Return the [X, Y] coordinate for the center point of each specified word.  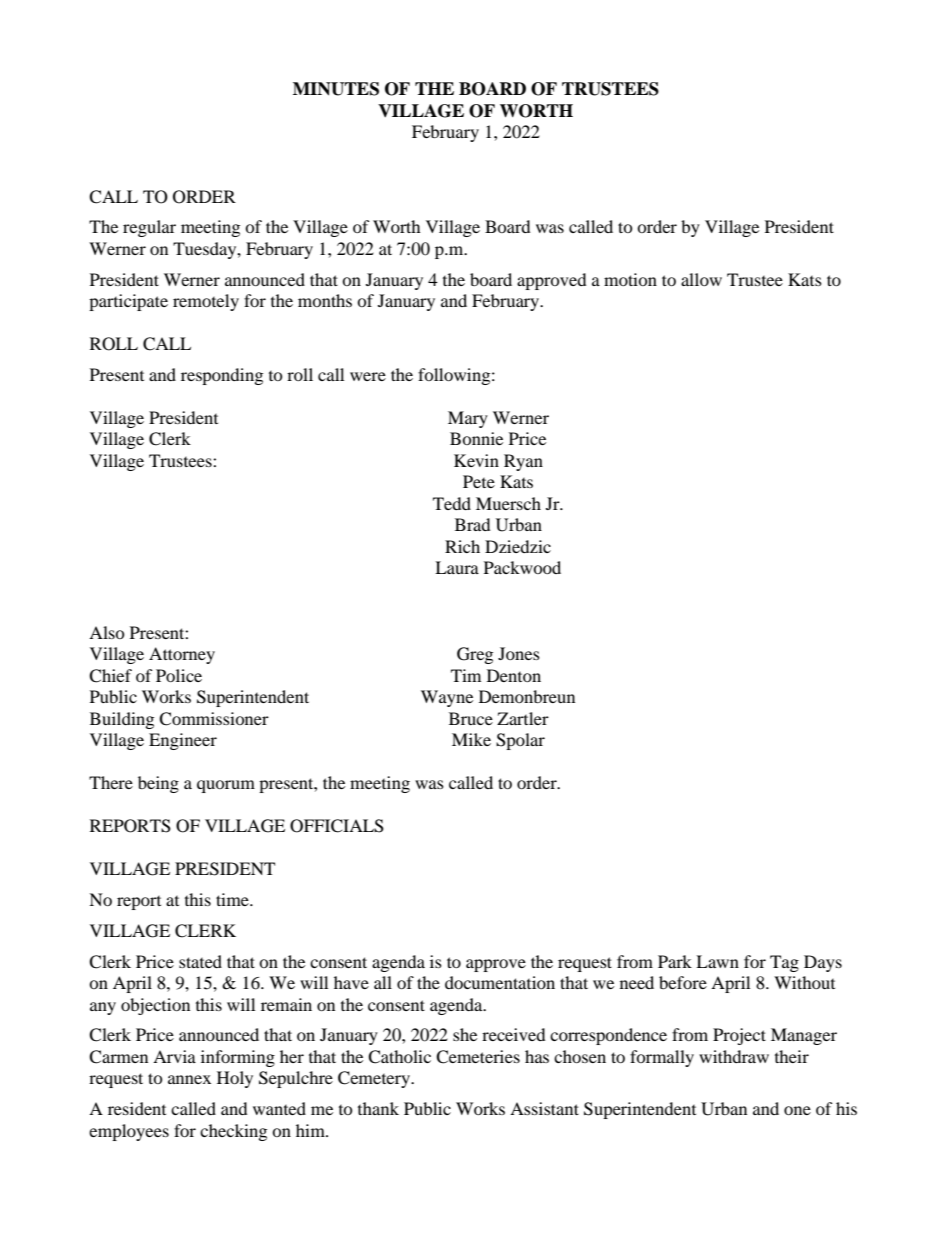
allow [701, 279]
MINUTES [336, 89]
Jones [519, 653]
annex [189, 1079]
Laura [457, 567]
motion [630, 279]
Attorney [182, 655]
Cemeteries [478, 1057]
